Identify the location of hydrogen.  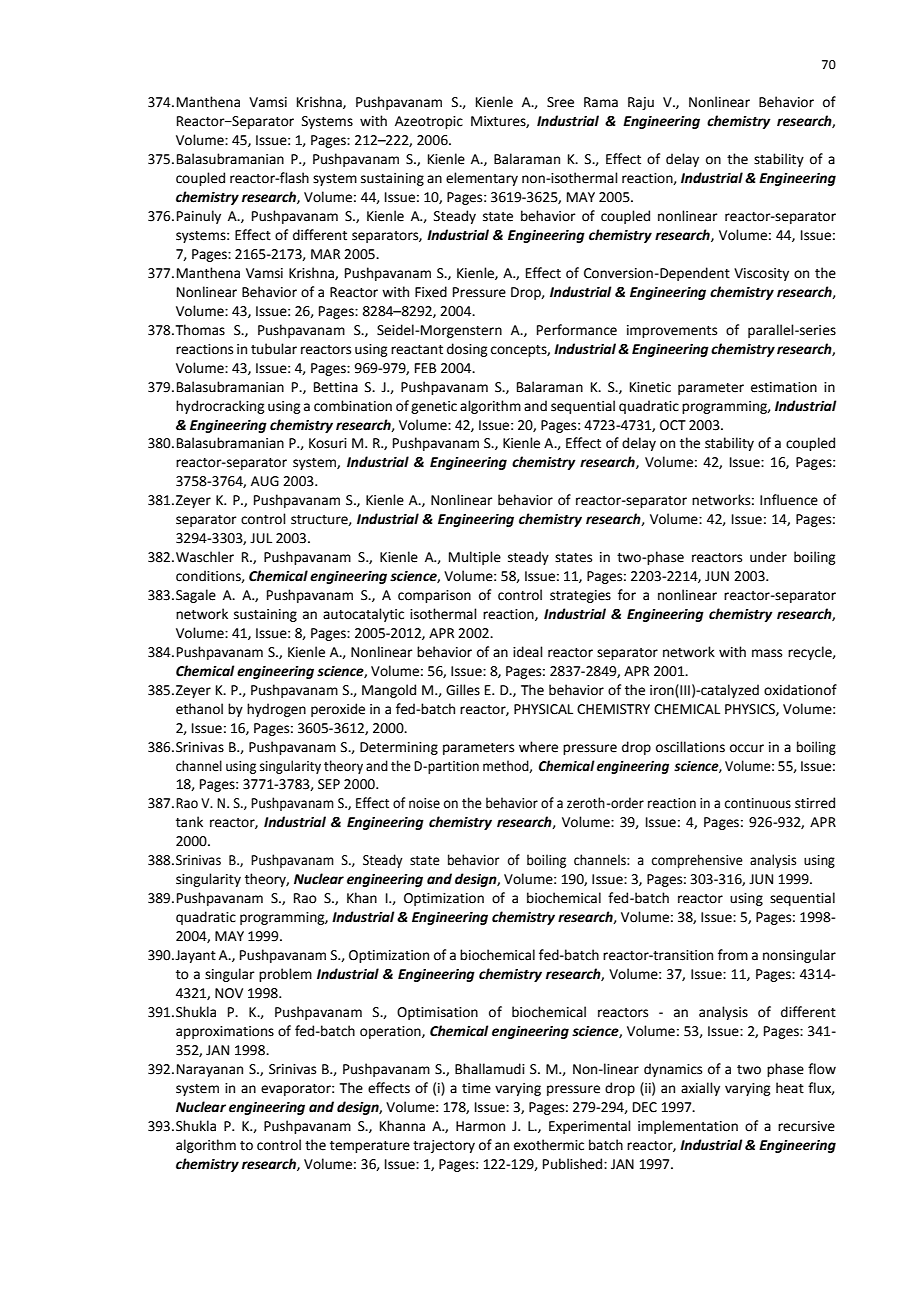
(276, 710).
